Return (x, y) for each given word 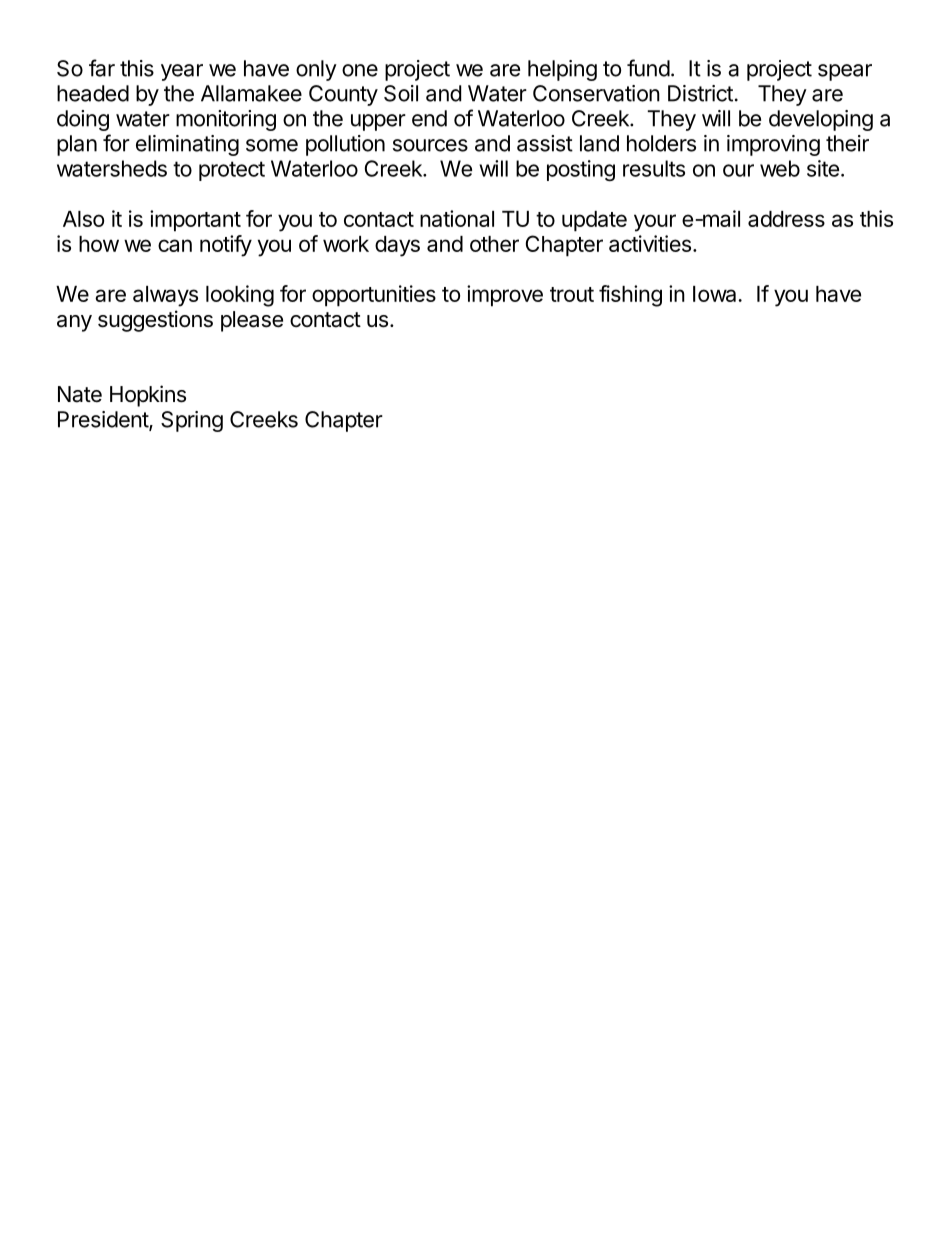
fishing (630, 296)
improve (505, 296)
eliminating (187, 145)
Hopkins (148, 396)
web (780, 168)
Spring (192, 421)
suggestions (155, 321)
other (494, 244)
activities (650, 243)
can (175, 245)
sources (430, 145)
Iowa (716, 294)
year (182, 72)
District (700, 93)
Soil (401, 93)
